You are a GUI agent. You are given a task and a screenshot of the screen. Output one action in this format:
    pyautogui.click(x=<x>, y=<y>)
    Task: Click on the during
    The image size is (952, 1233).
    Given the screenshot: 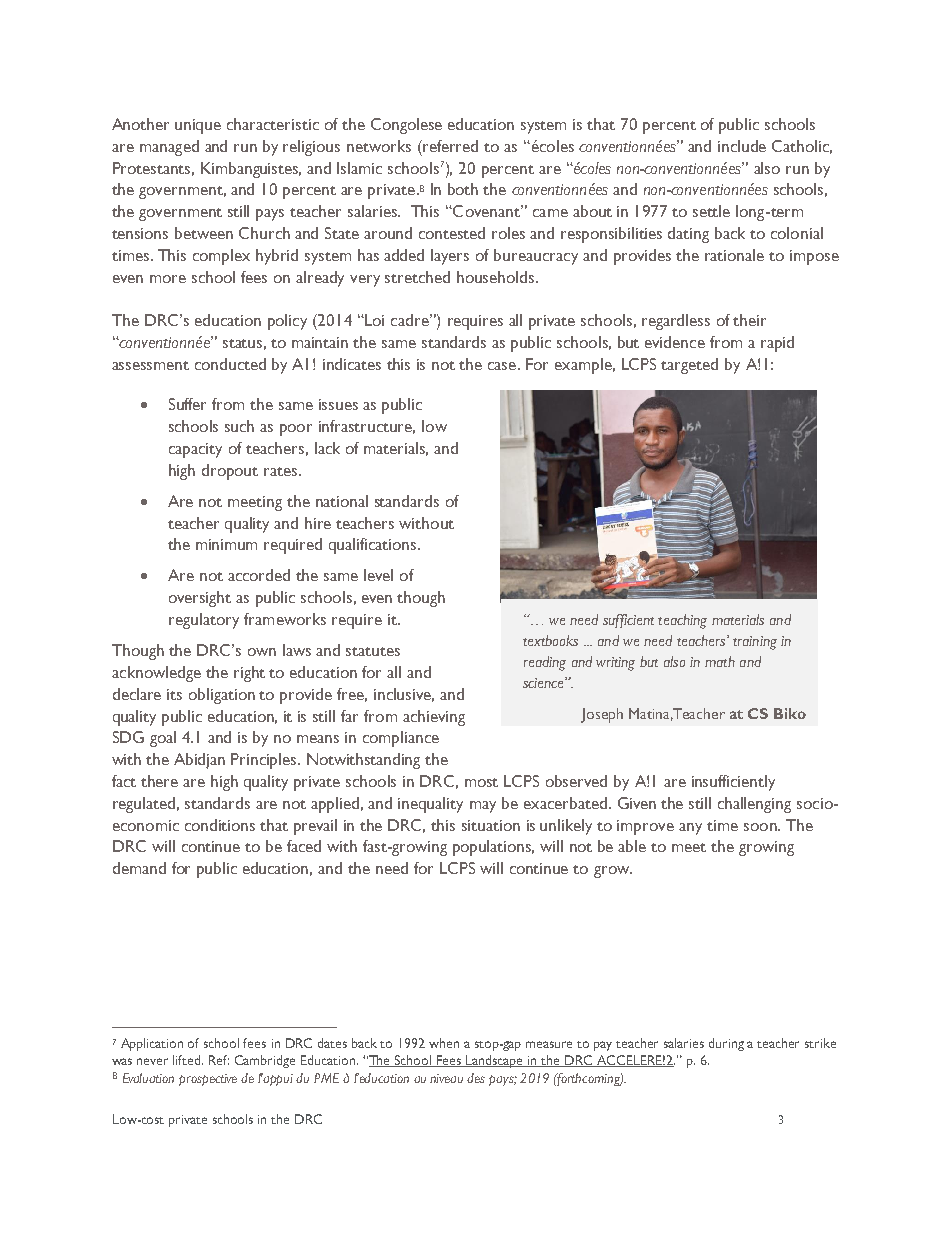 What is the action you would take?
    pyautogui.click(x=726, y=1044)
